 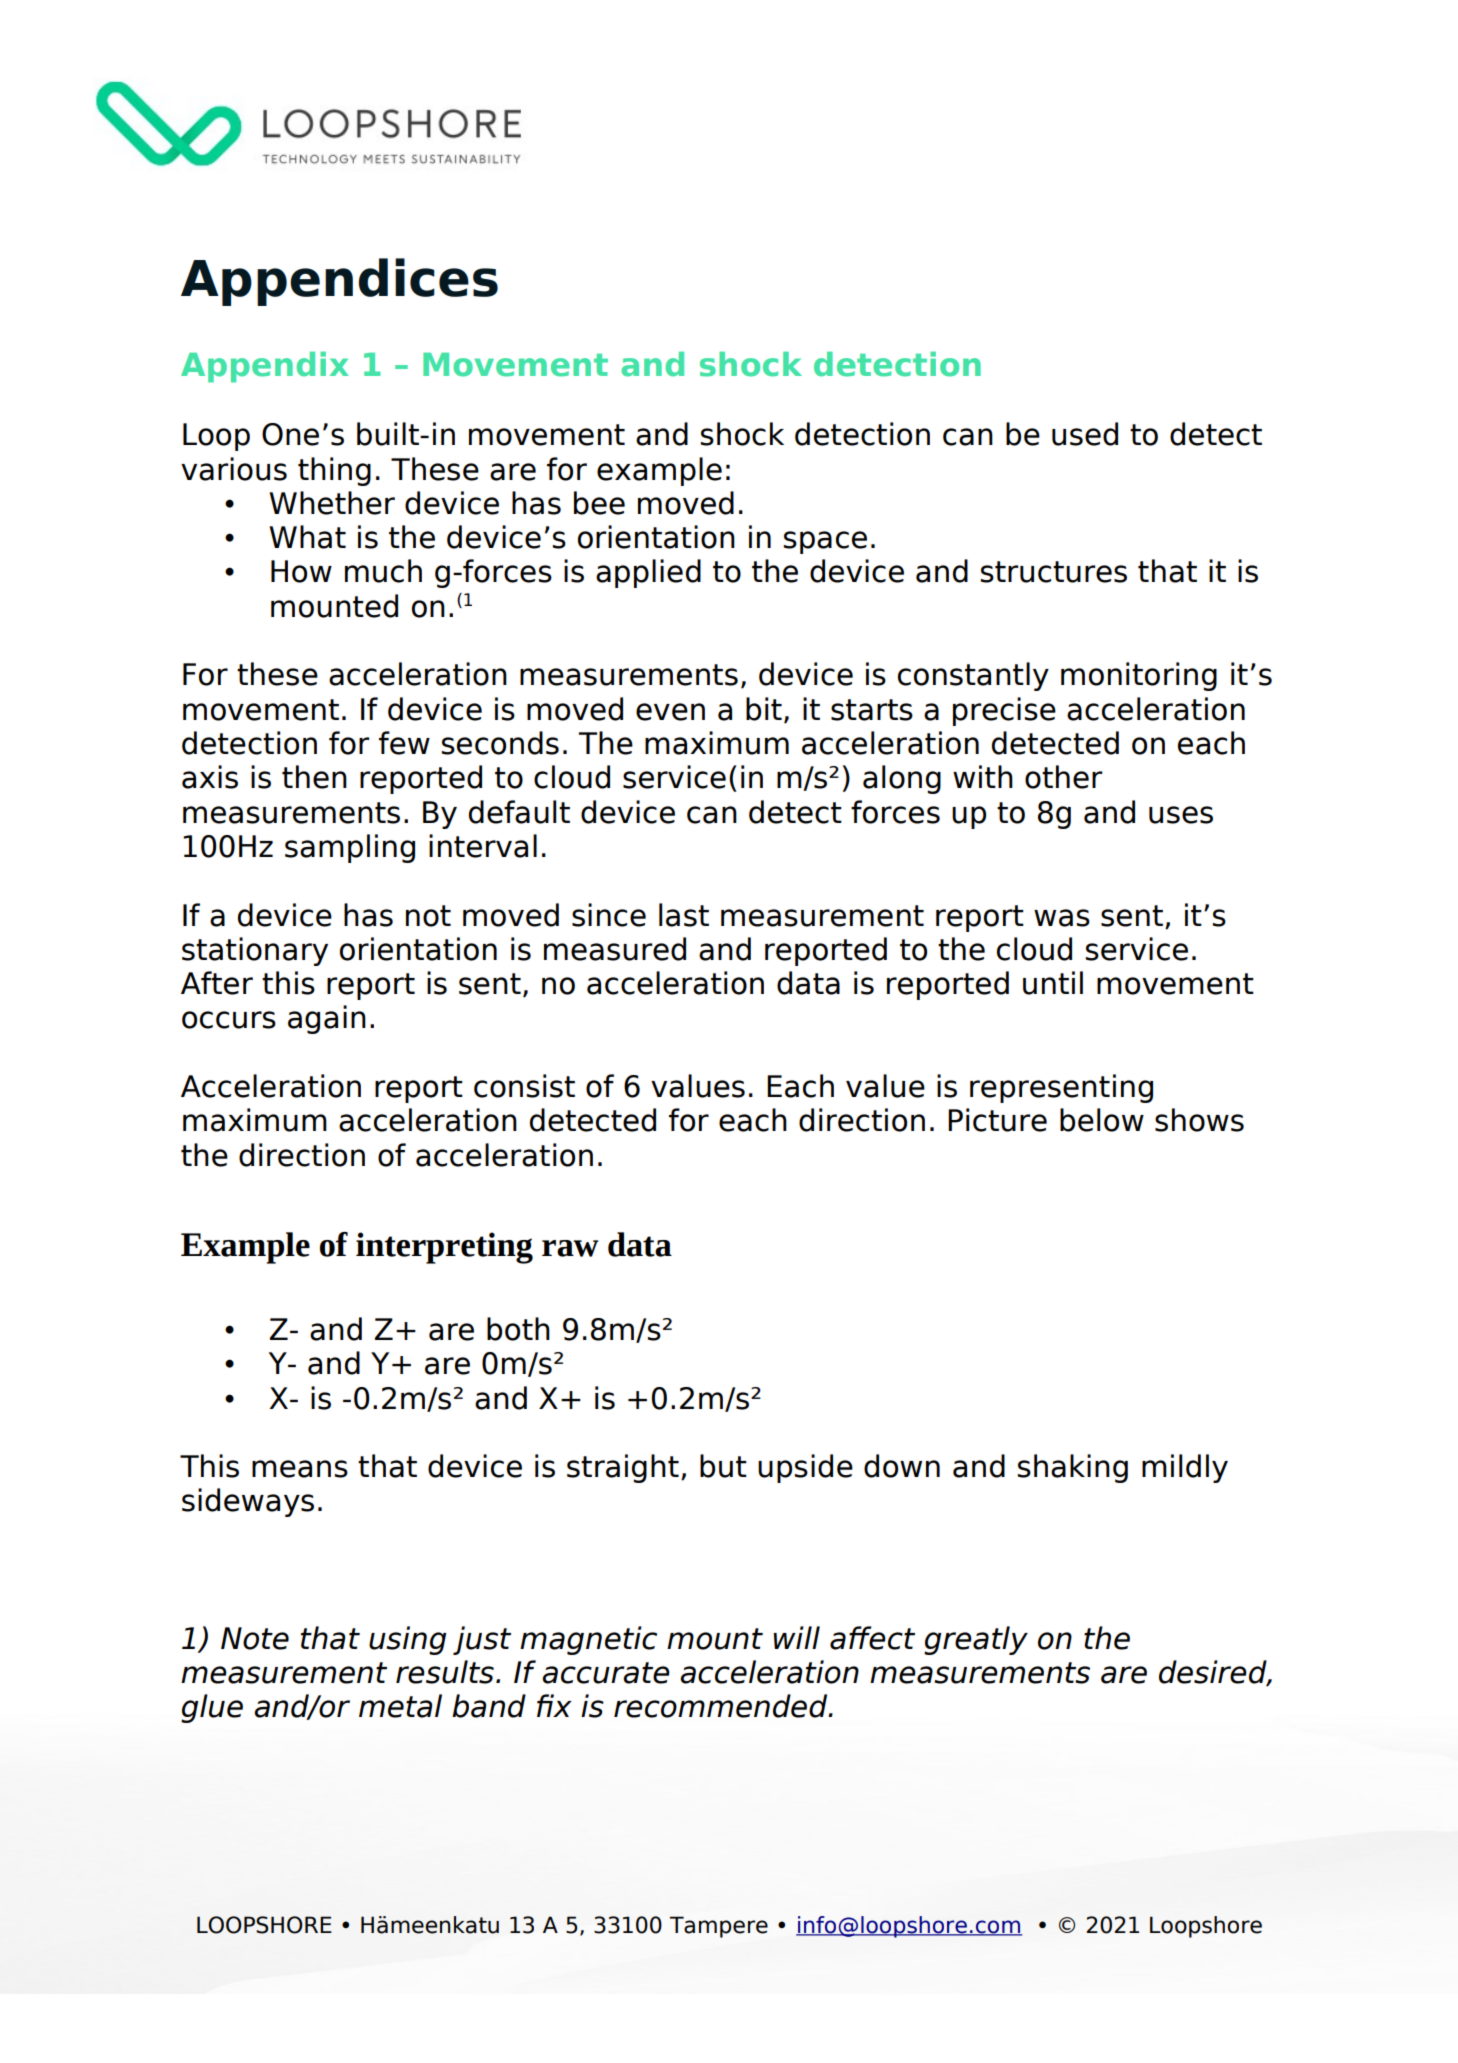 What do you see at coordinates (444, 1248) in the document?
I see `interpreting` at bounding box center [444, 1248].
